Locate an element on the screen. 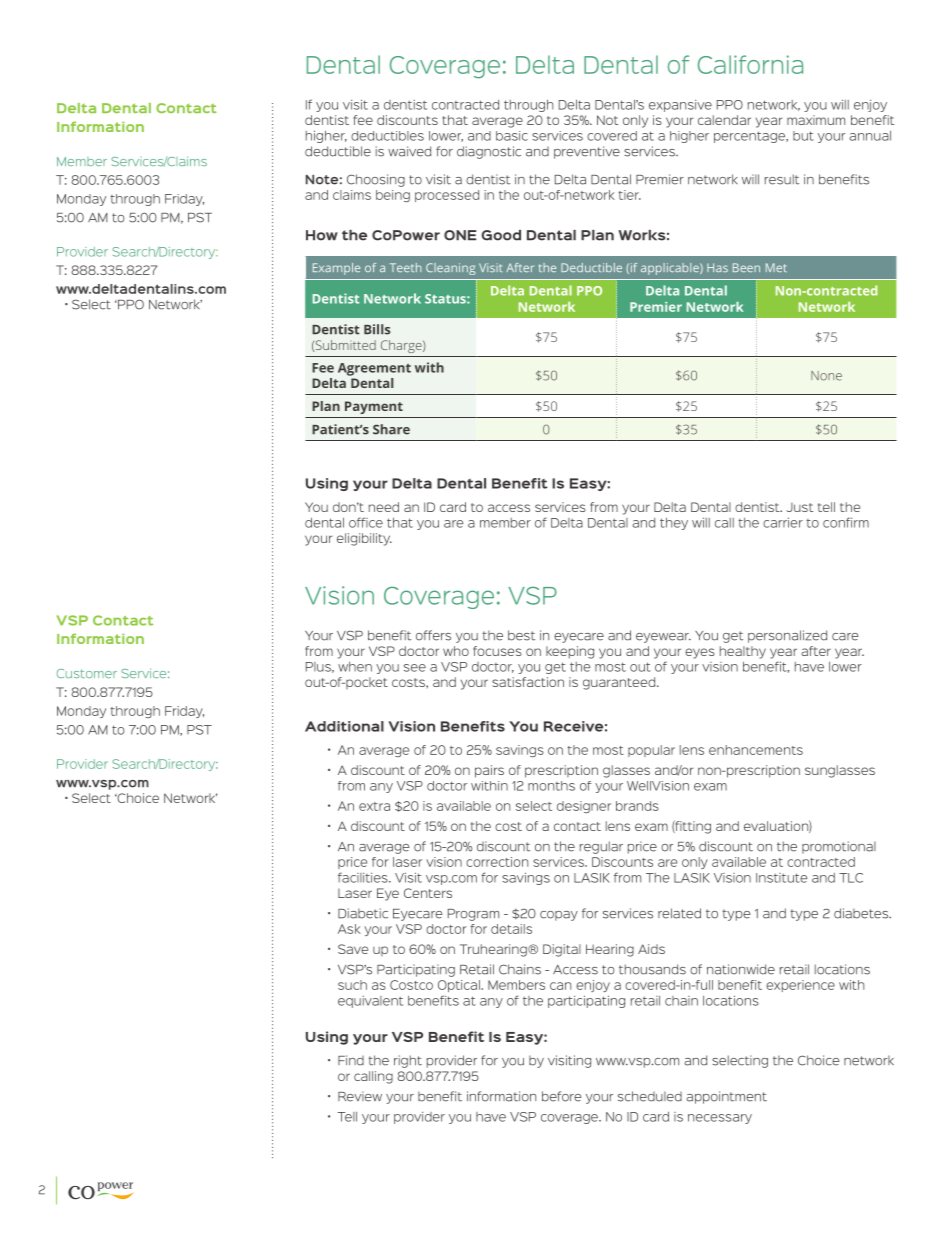 The height and width of the screenshot is (1233, 952). None is located at coordinates (826, 376).
